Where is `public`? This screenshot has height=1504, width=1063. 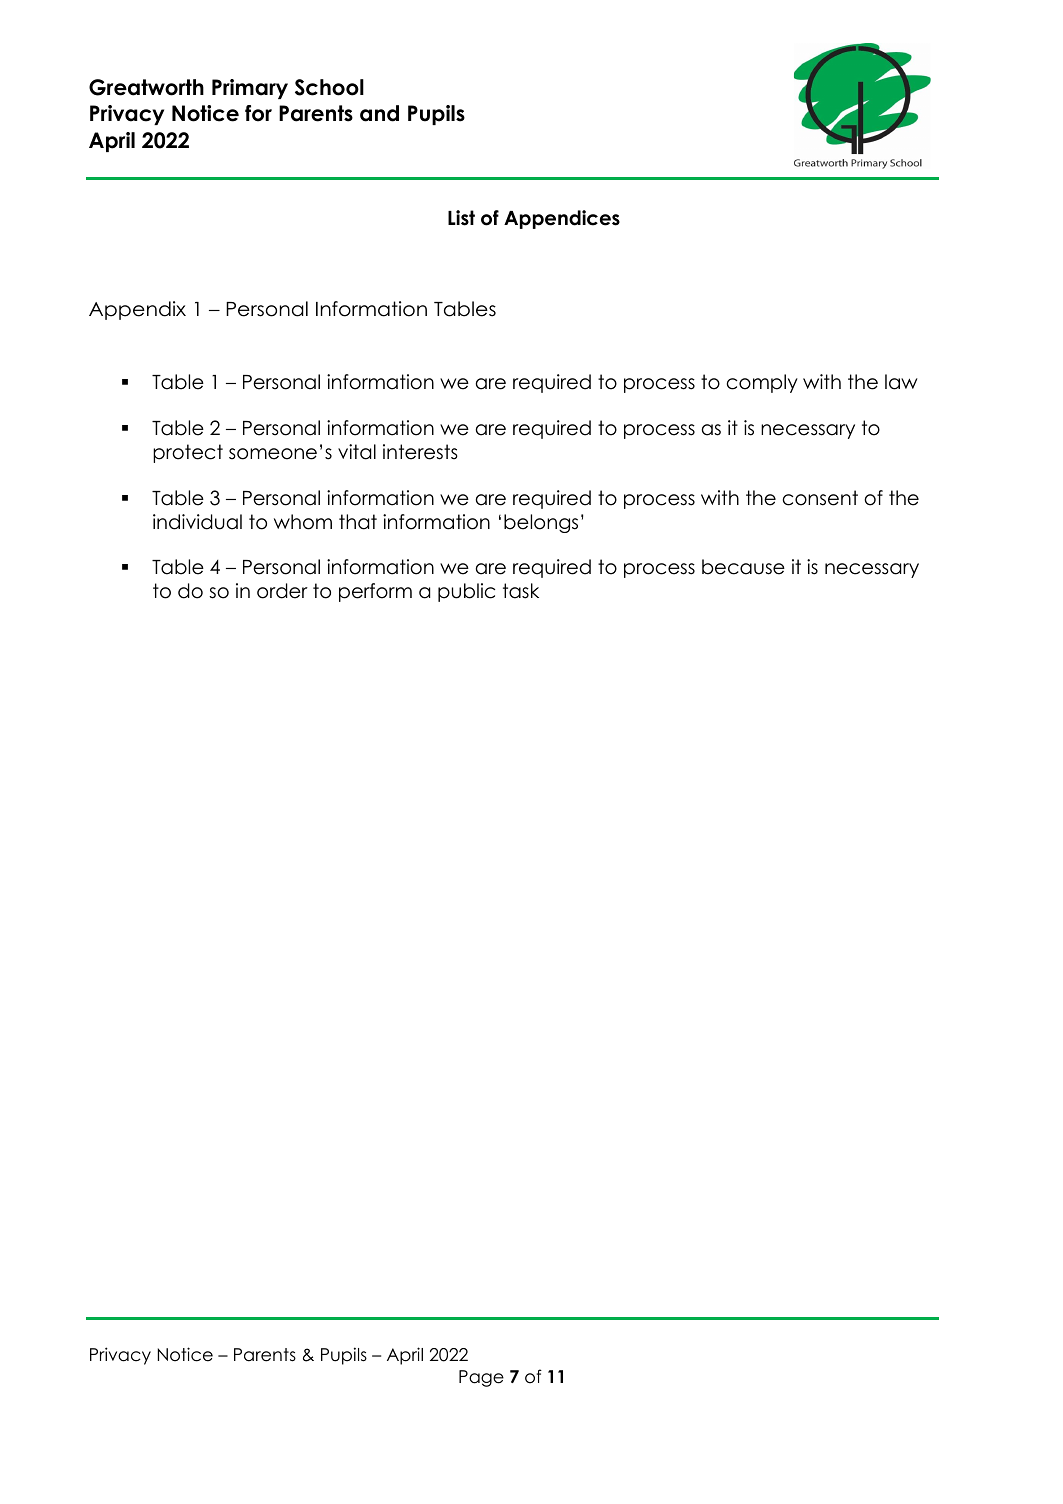
public is located at coordinates (466, 592).
